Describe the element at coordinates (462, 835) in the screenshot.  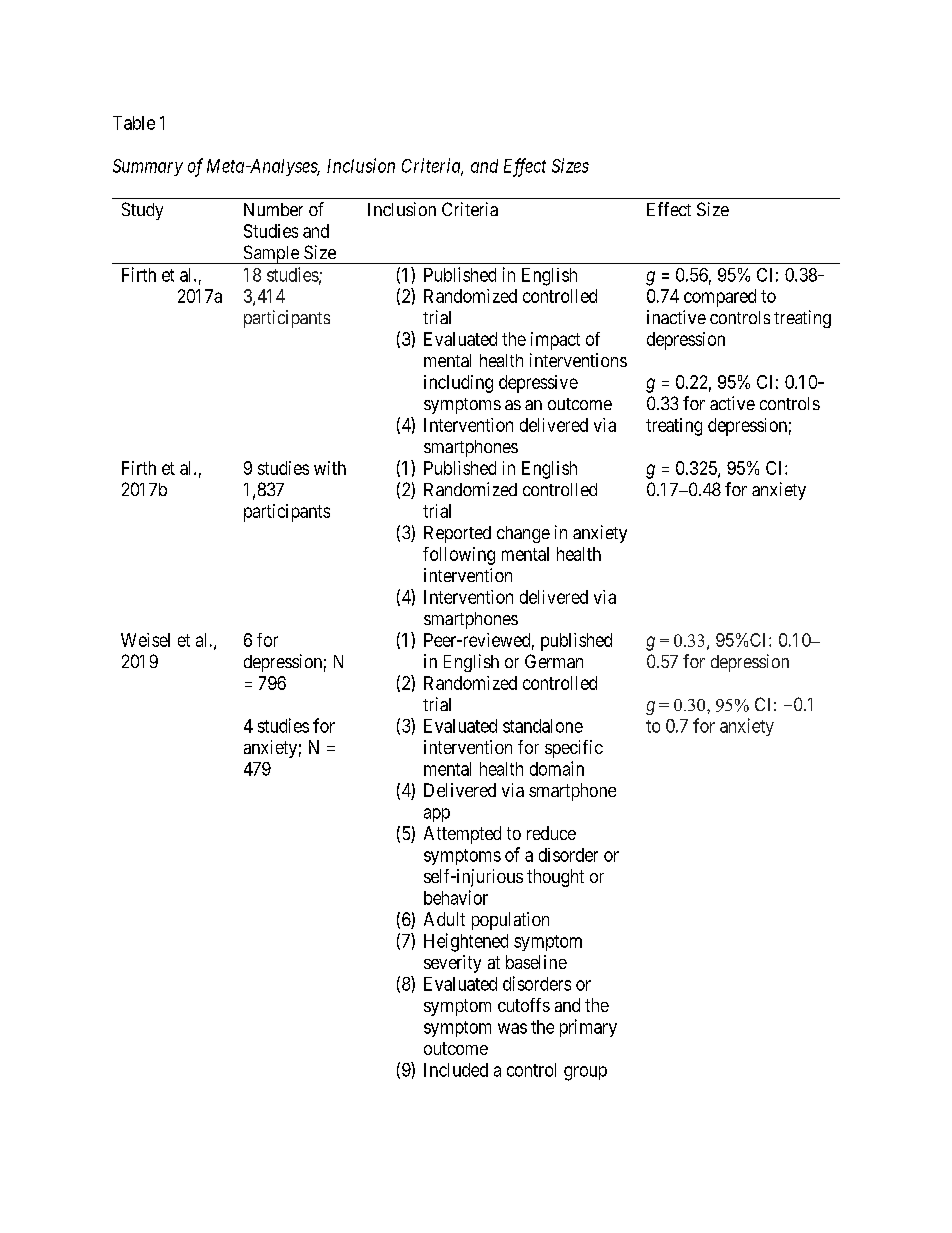
I see `Attempted` at that location.
